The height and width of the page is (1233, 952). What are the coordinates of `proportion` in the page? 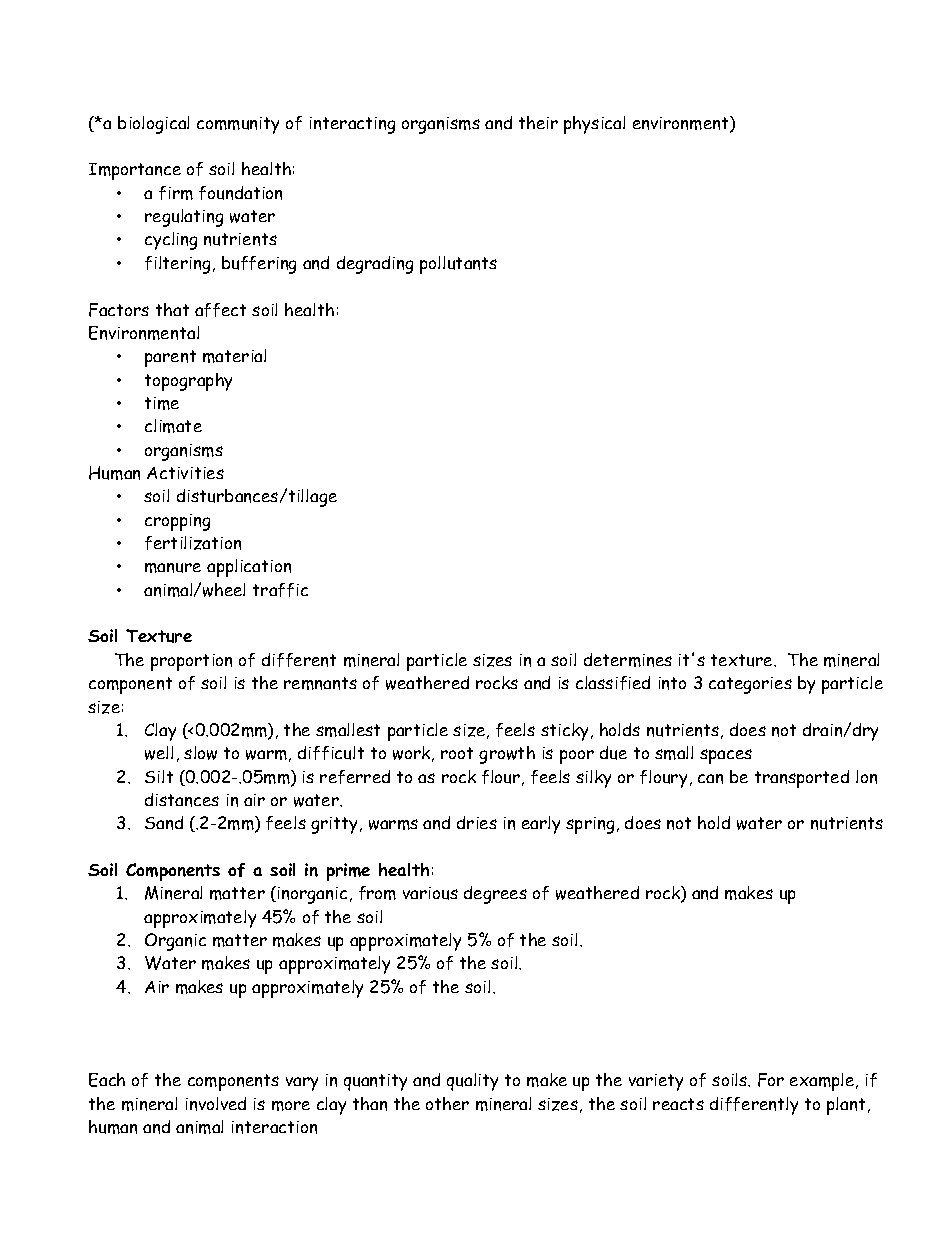 It's located at (191, 662).
